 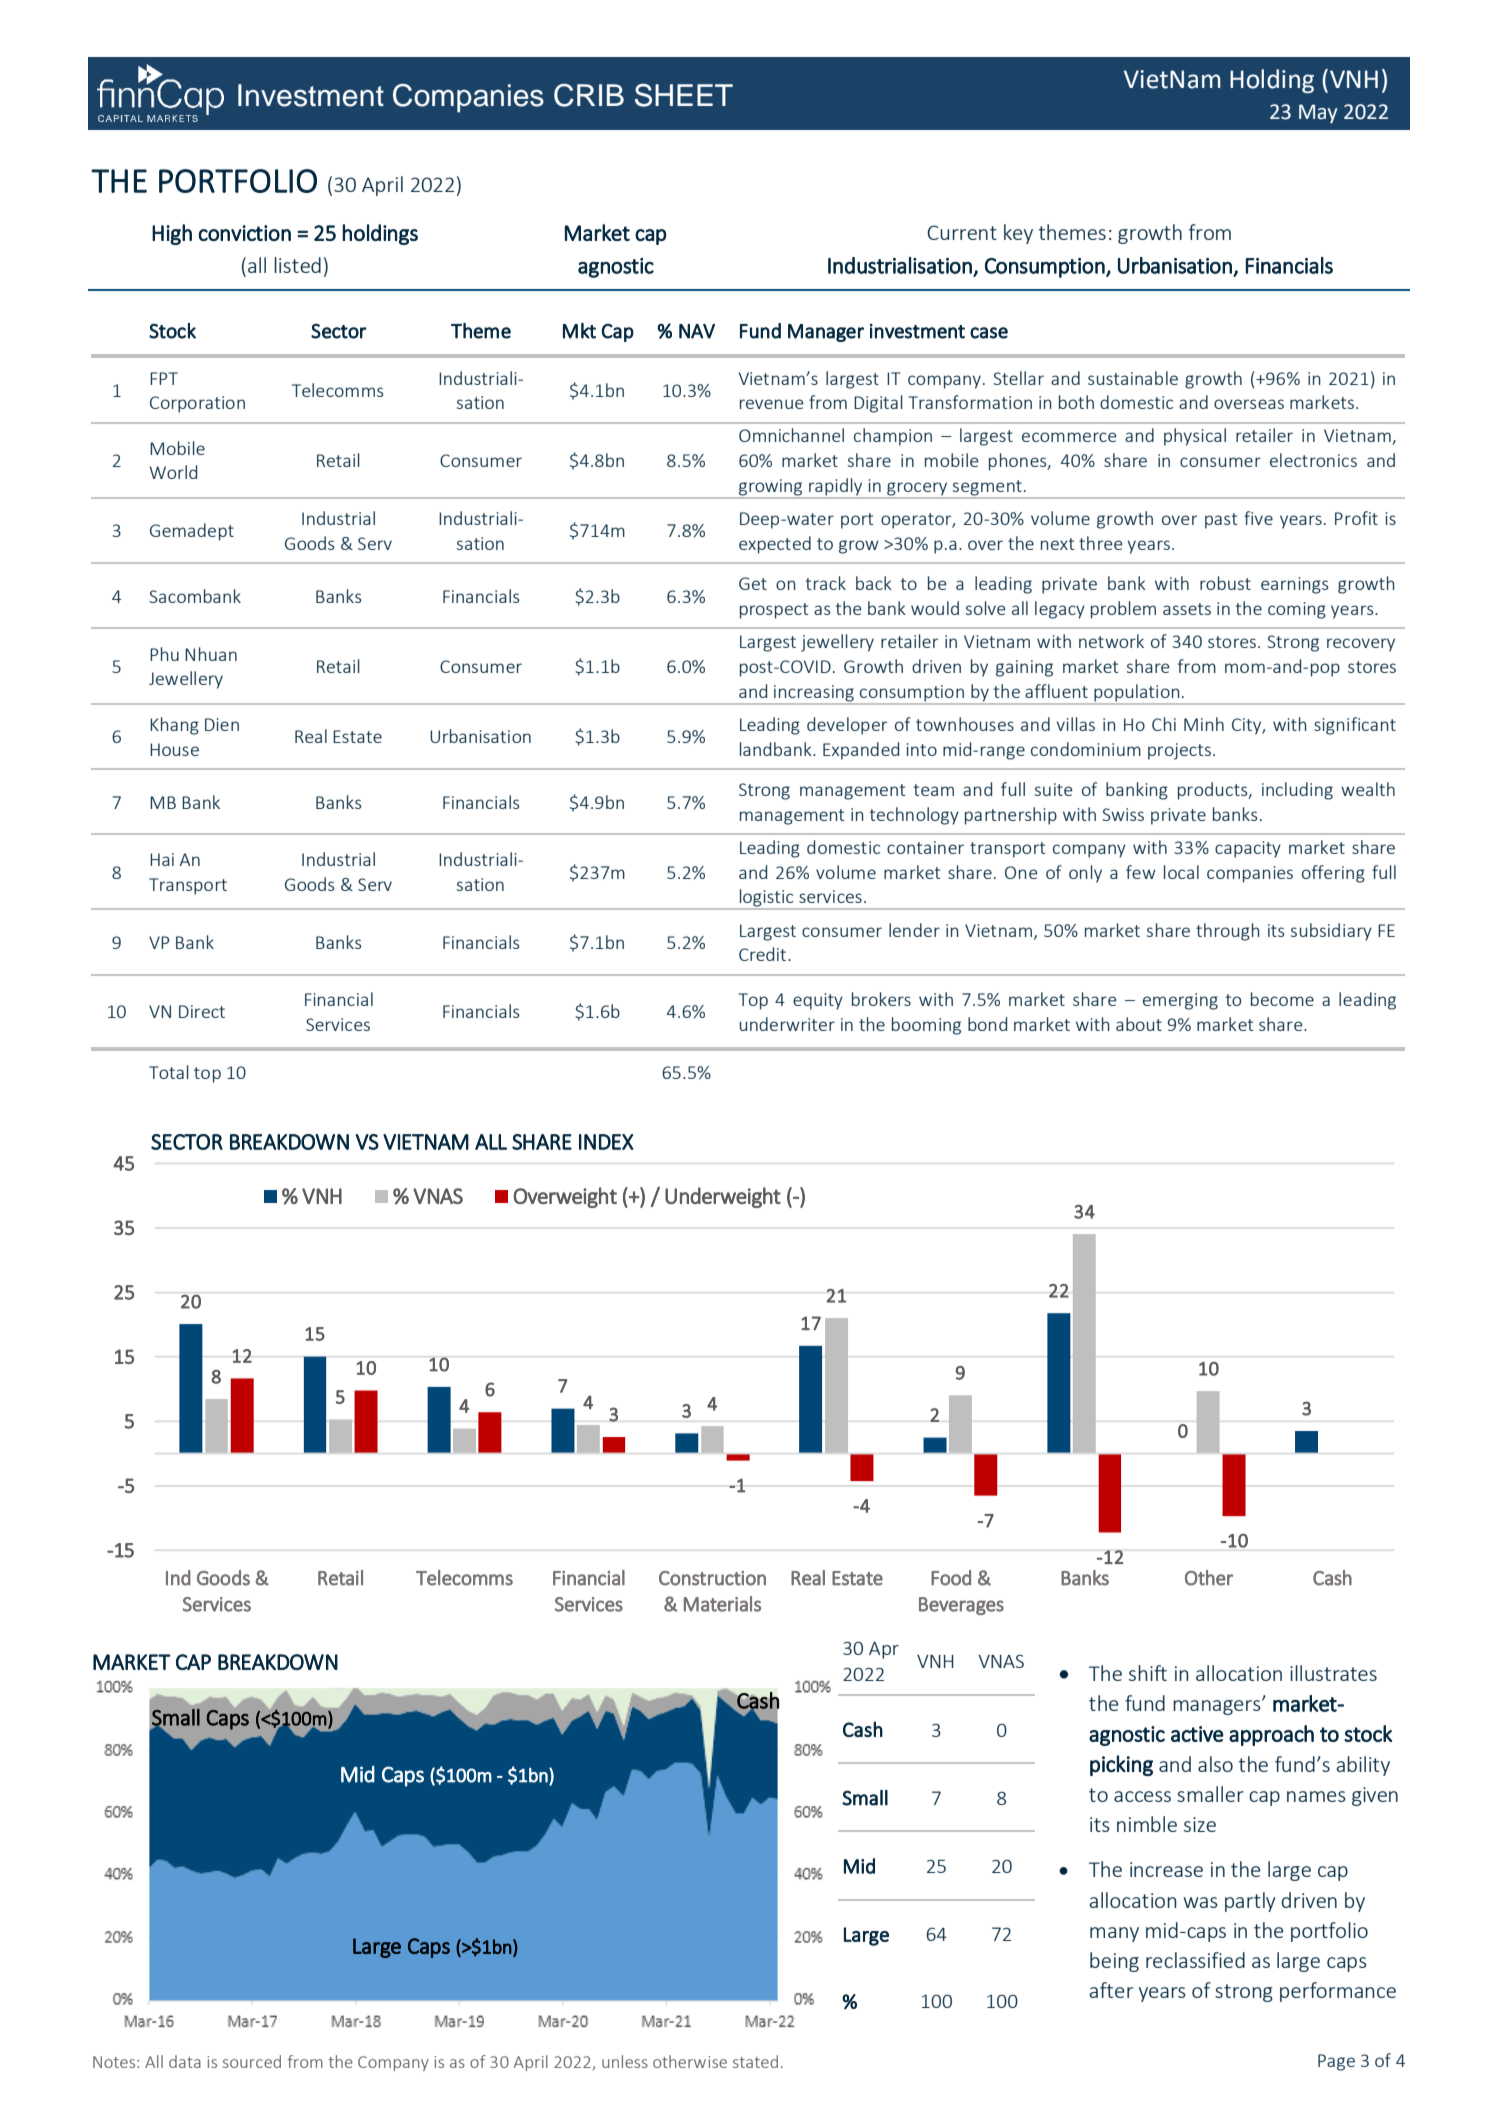 What do you see at coordinates (252, 2061) in the screenshot?
I see `sourced` at bounding box center [252, 2061].
